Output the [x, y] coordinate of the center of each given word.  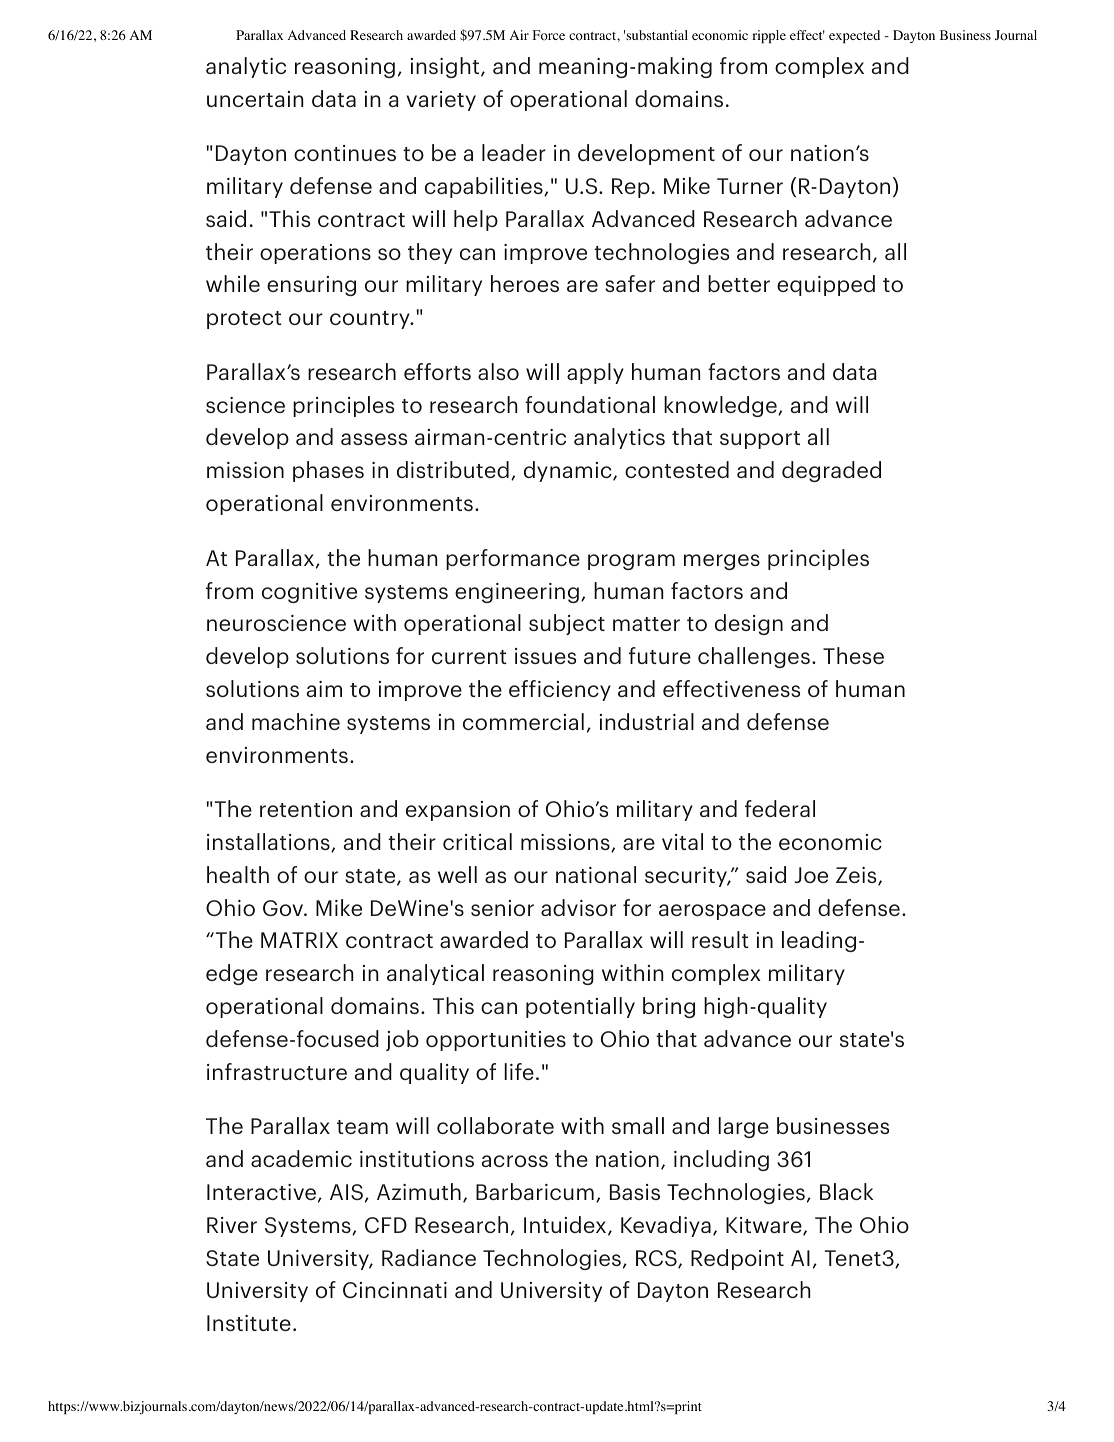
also [498, 371]
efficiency [560, 690]
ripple [769, 36]
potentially [580, 1007]
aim [324, 689]
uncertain [255, 99]
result [720, 939]
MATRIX [299, 940]
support [760, 440]
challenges [754, 657]
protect [244, 320]
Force [549, 35]
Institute [249, 1323]
